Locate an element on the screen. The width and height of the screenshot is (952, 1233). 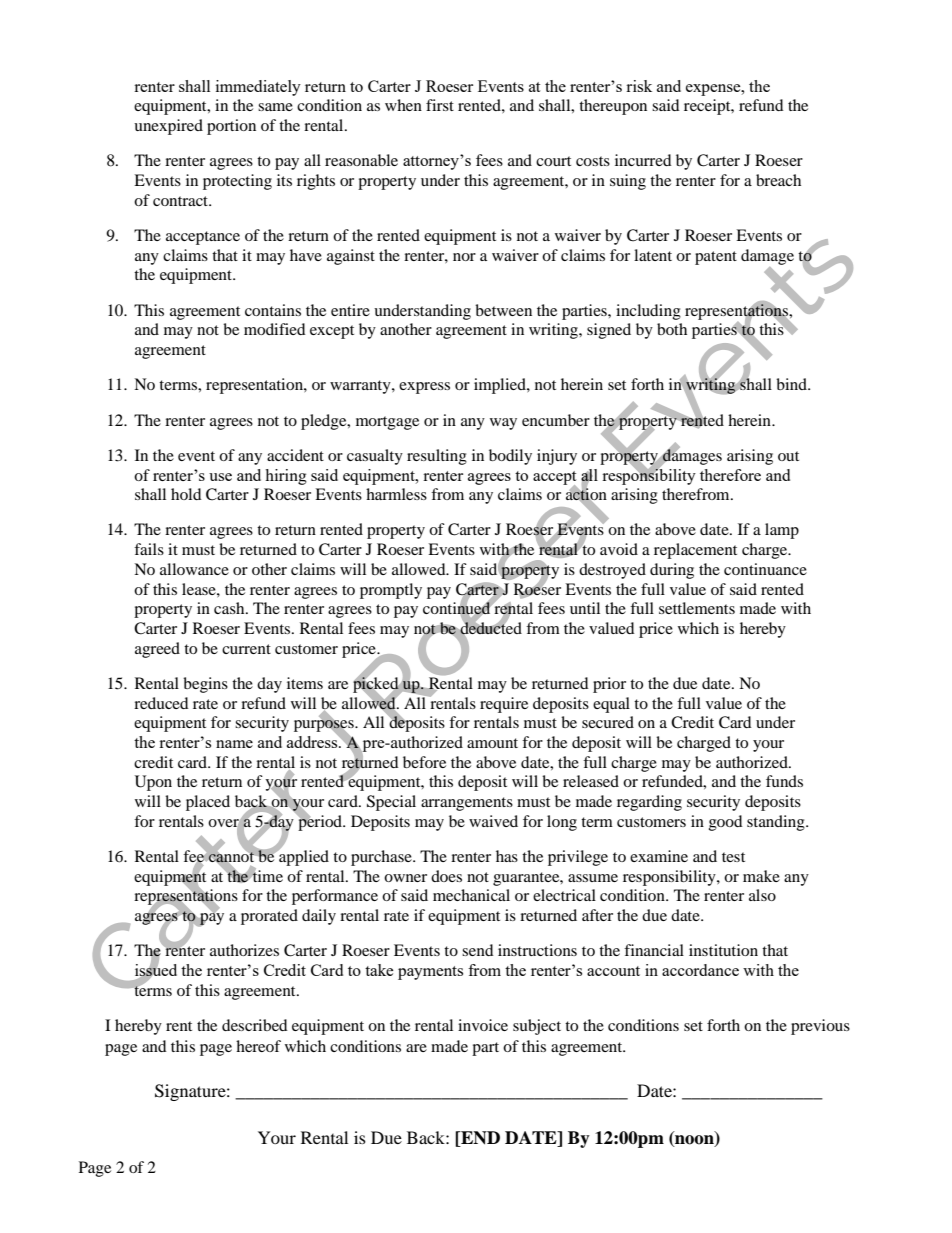
test is located at coordinates (733, 857).
